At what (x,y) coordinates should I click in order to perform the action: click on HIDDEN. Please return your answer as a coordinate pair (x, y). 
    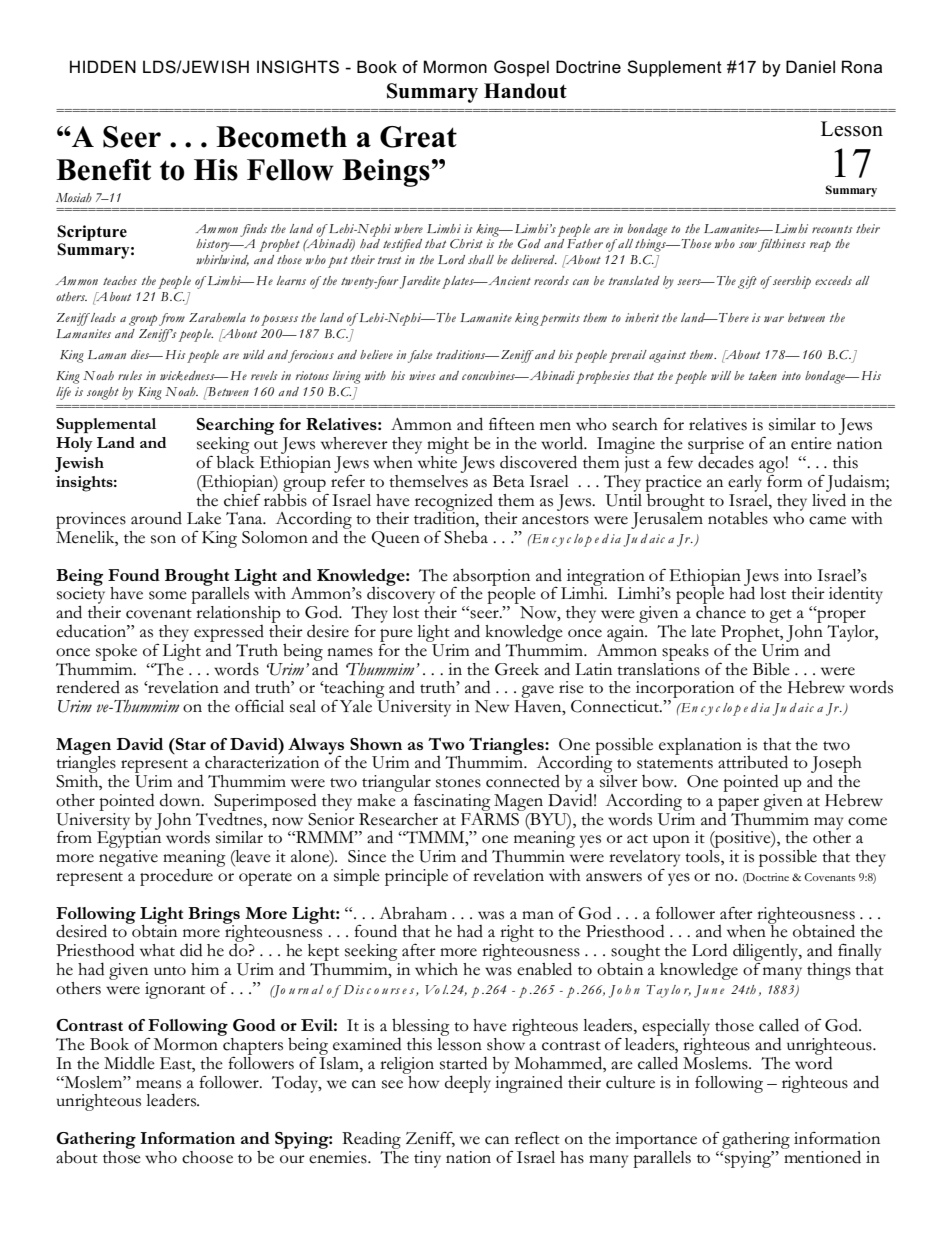
    Looking at the image, I should click on (103, 66).
